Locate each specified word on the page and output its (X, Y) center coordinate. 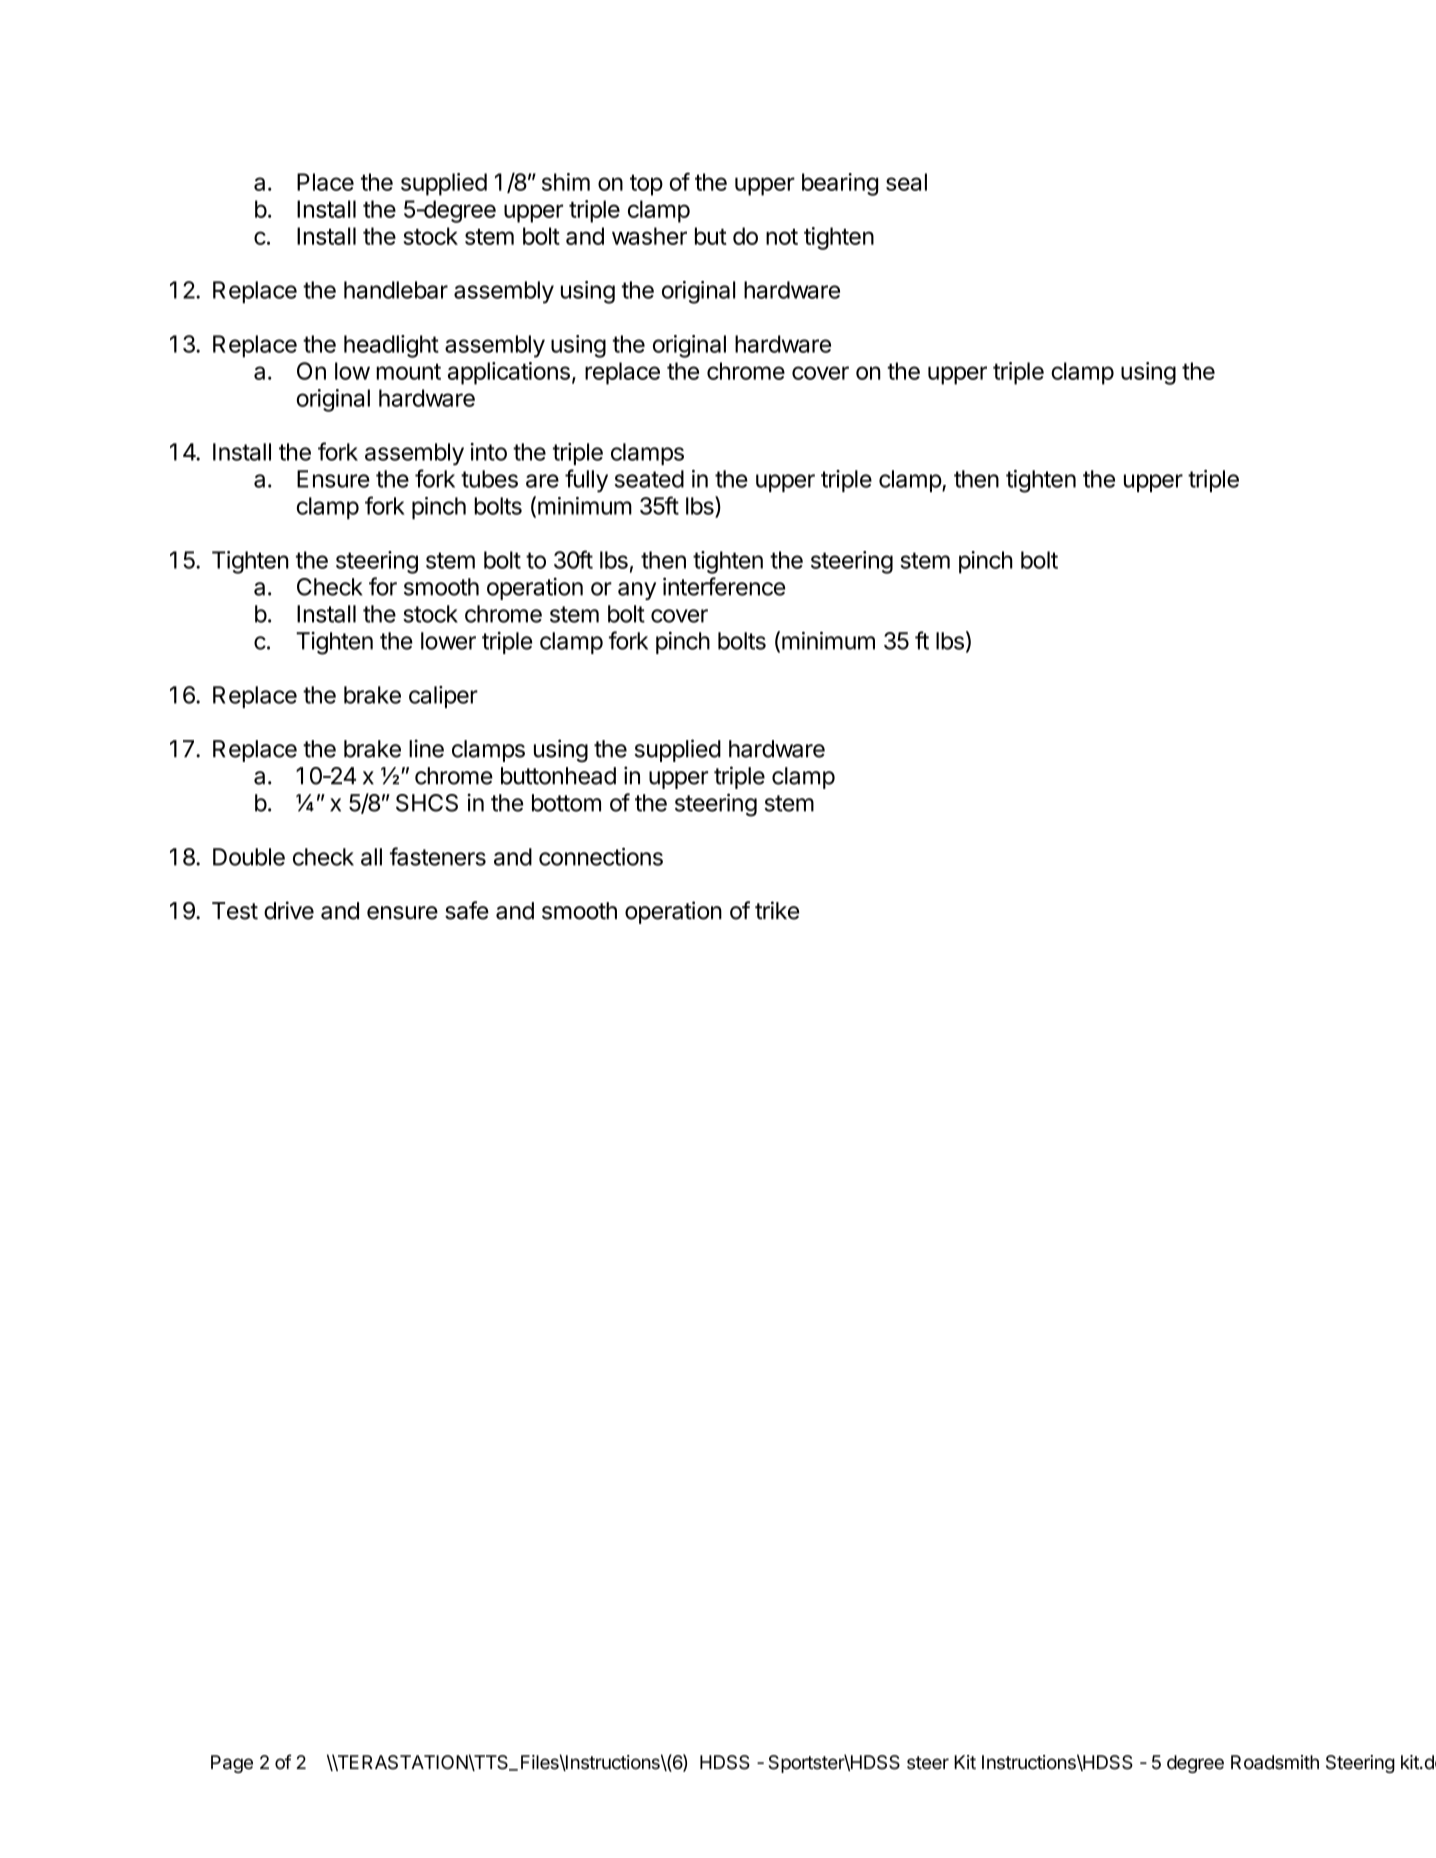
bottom (566, 803)
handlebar (396, 290)
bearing (840, 184)
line (426, 748)
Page (232, 1764)
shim (566, 182)
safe (467, 910)
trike (777, 910)
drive (289, 910)
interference (724, 586)
